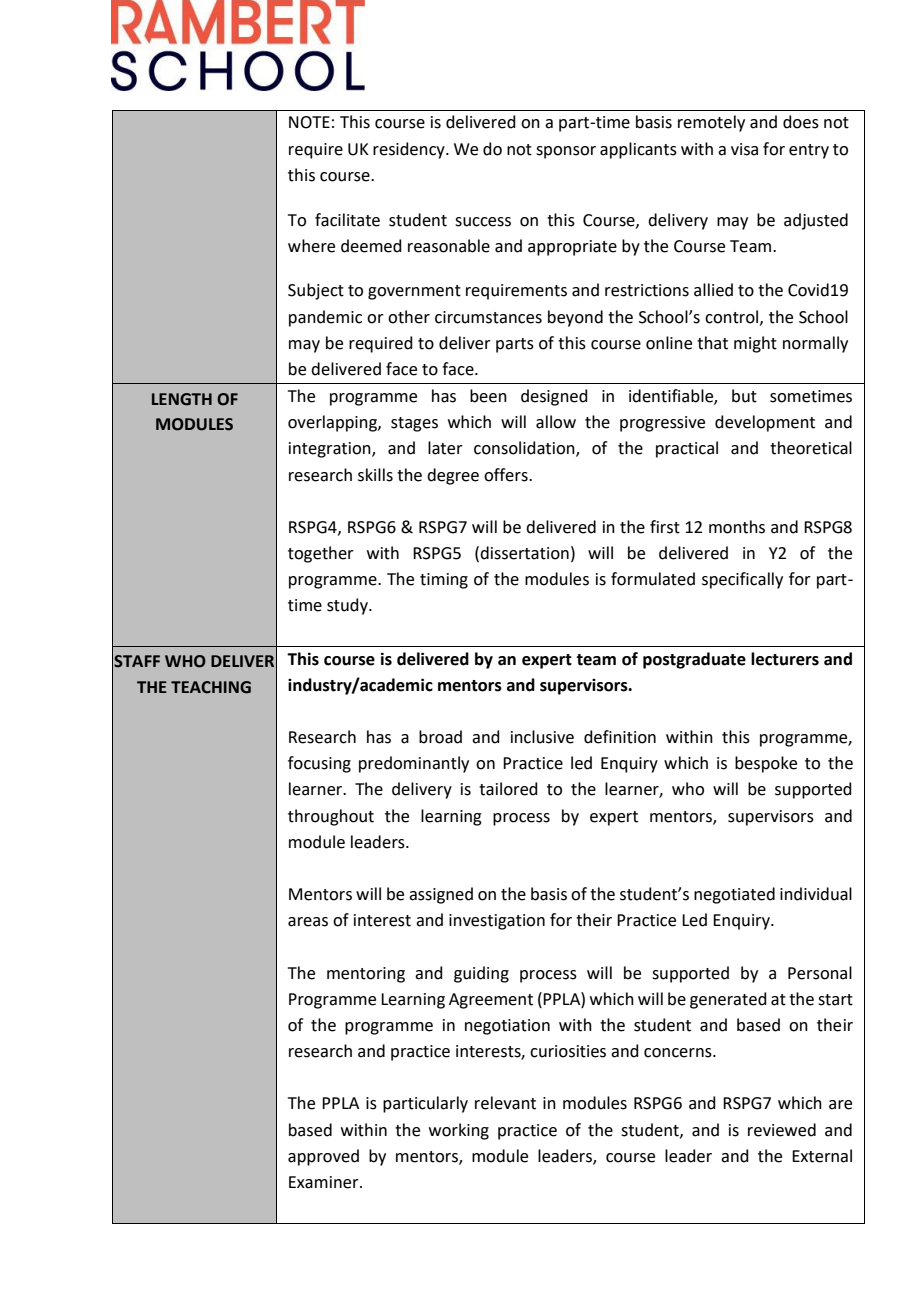 This page has width=924, height=1308. What do you see at coordinates (444, 581) in the page?
I see `timing` at bounding box center [444, 581].
